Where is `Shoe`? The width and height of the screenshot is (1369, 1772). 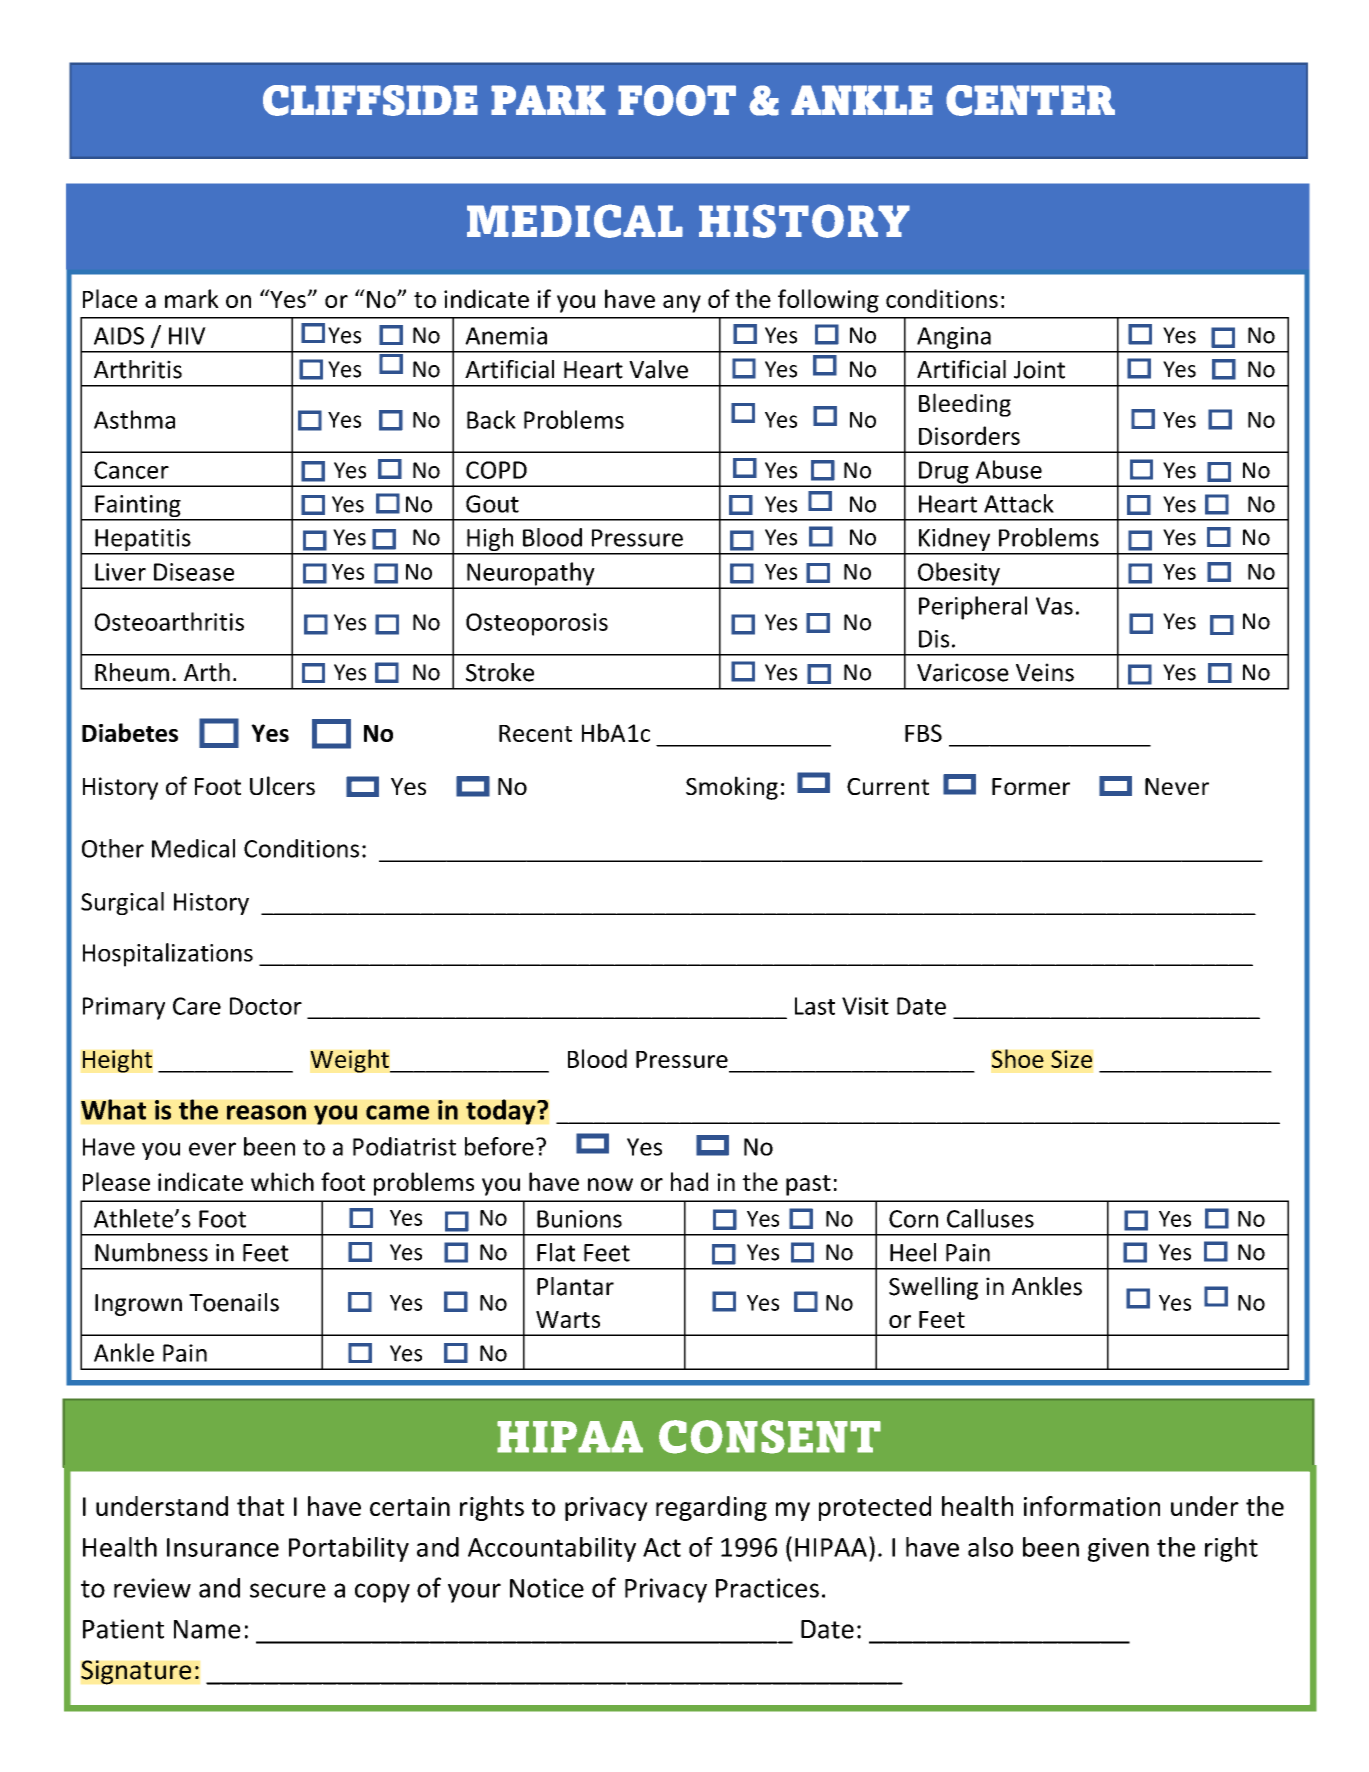
Shoe is located at coordinates (1018, 1058).
